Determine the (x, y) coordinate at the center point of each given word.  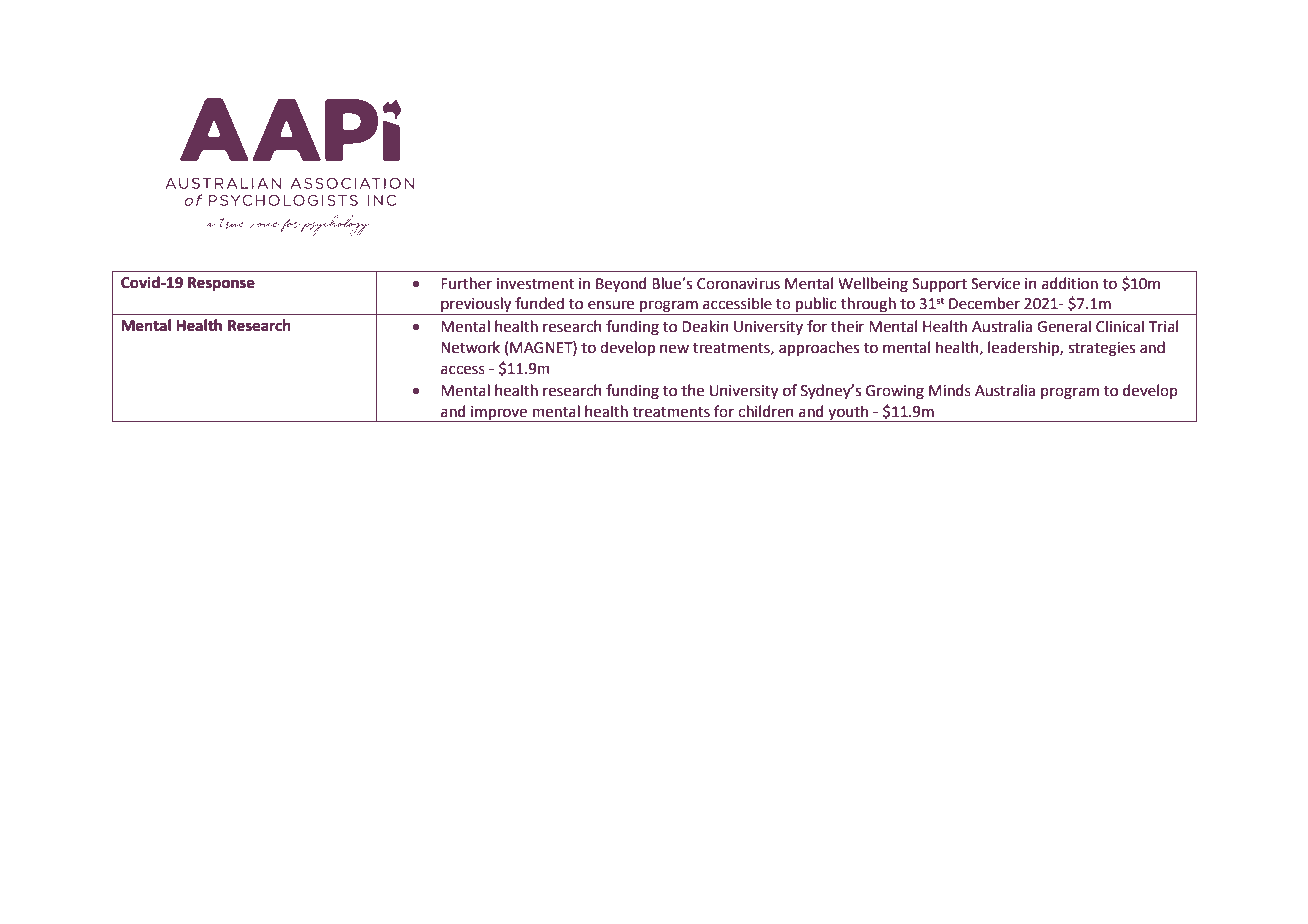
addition (1070, 283)
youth (848, 413)
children (766, 411)
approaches (819, 348)
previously (476, 306)
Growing (895, 392)
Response (221, 284)
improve (499, 414)
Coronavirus (738, 284)
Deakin (705, 326)
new (674, 349)
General (1064, 326)
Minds (950, 390)
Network (470, 347)
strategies (1101, 349)
